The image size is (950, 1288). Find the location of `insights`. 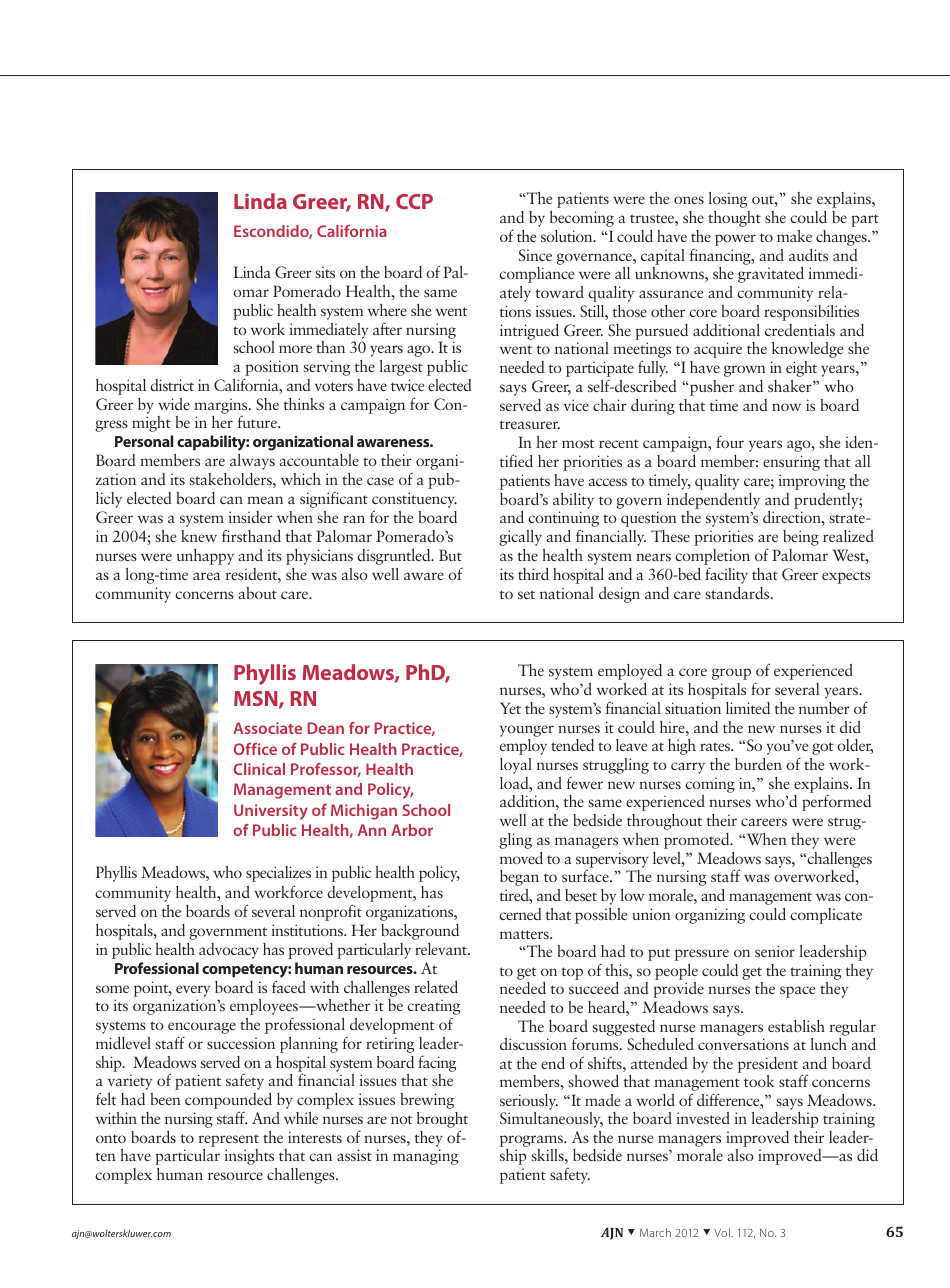

insights is located at coordinates (249, 1157).
